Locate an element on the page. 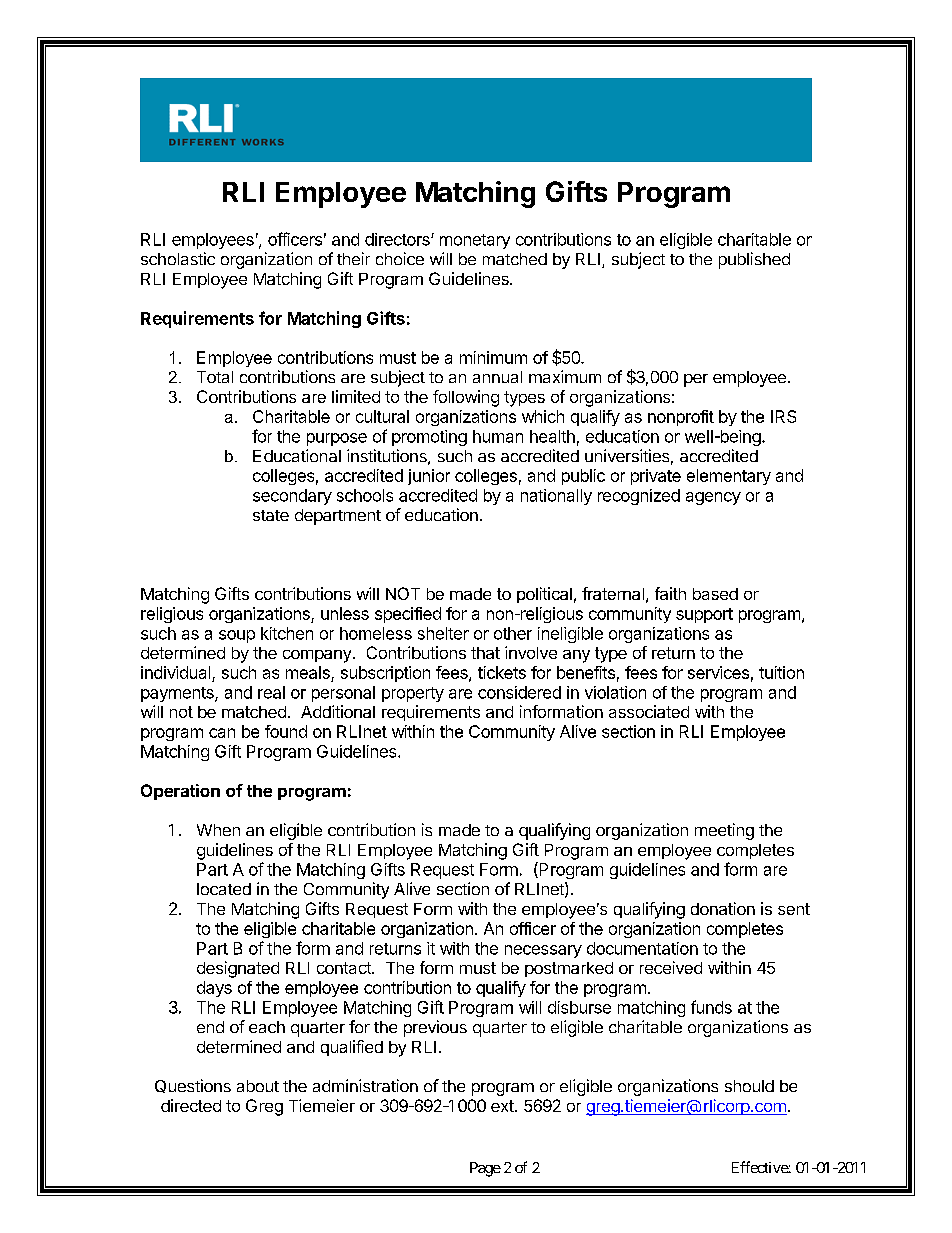 The image size is (952, 1233). services is located at coordinates (718, 672).
